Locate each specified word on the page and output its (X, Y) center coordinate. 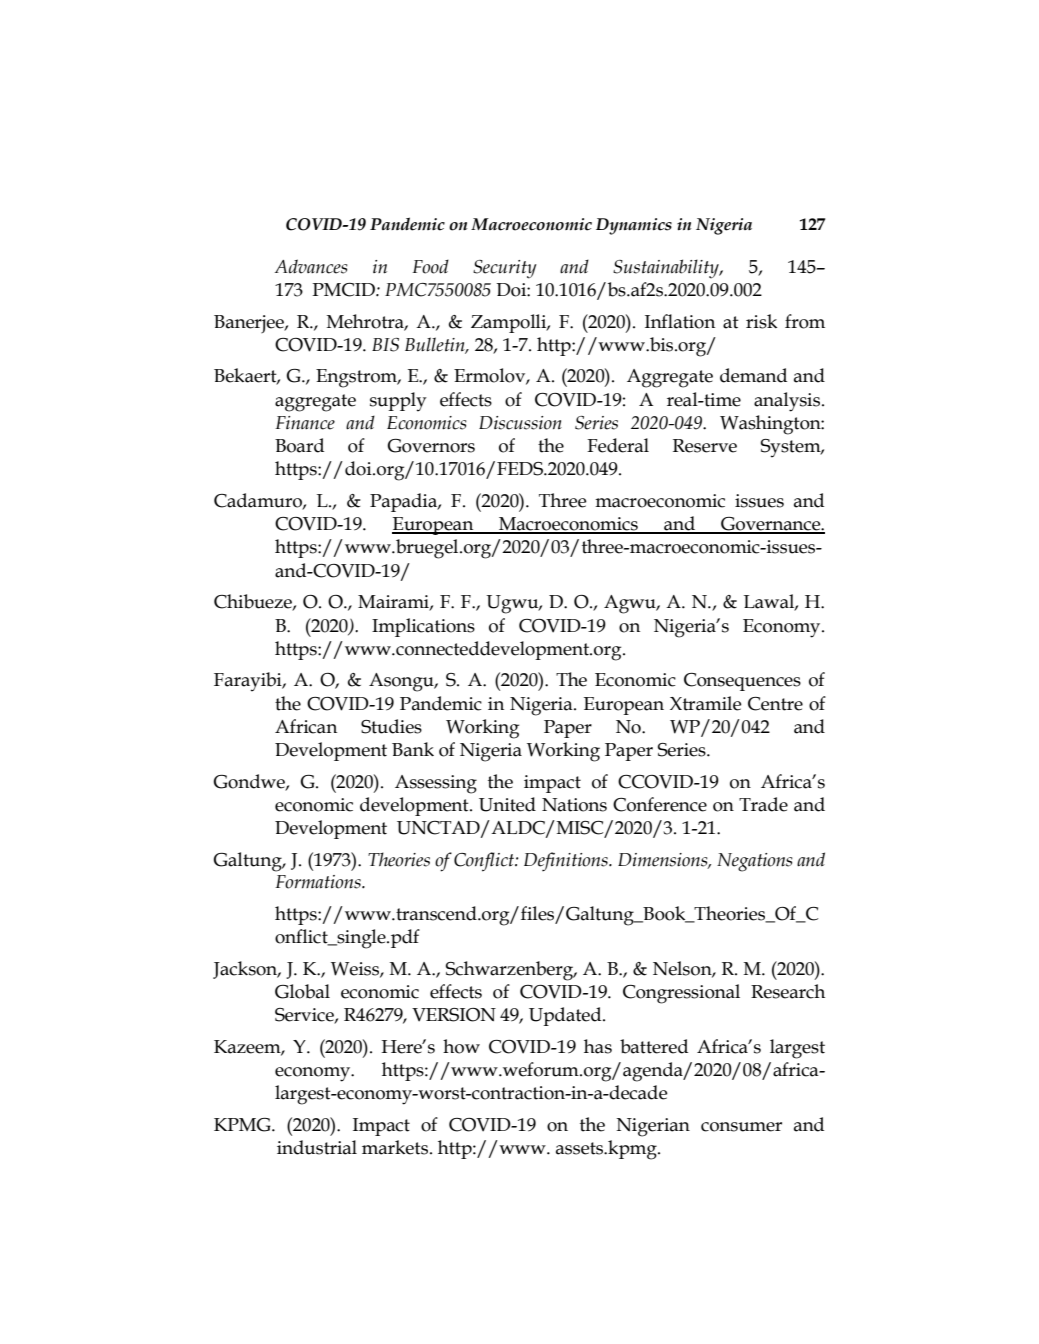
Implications (423, 627)
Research (788, 991)
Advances (311, 266)
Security (505, 269)
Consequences (742, 682)
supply (398, 402)
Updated (566, 1016)
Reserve (705, 446)
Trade (763, 804)
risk (761, 321)
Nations (574, 805)
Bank (413, 749)
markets (396, 1147)
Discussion (520, 423)
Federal (618, 445)
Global (302, 991)
